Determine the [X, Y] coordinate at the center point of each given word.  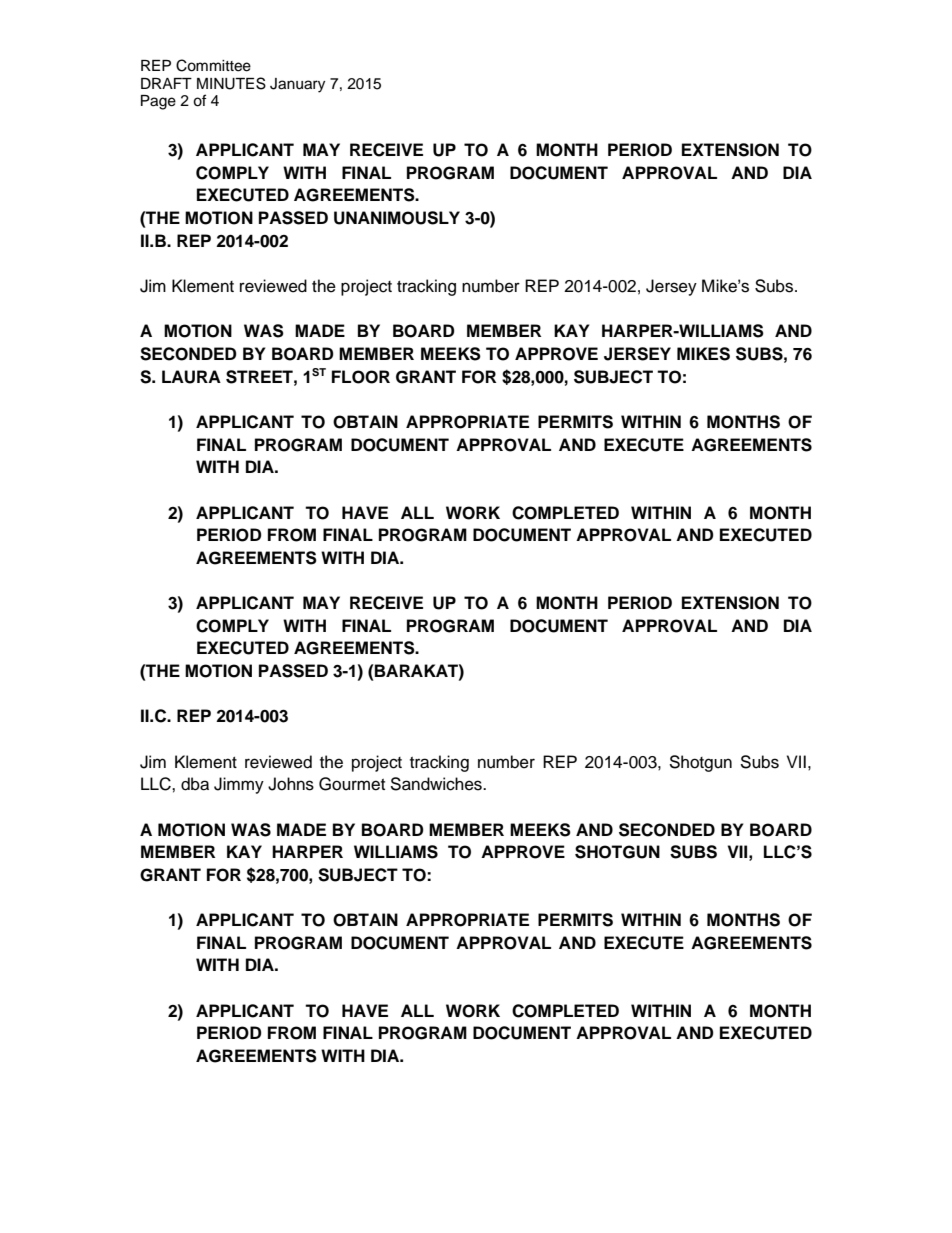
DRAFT [166, 83]
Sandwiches [437, 784]
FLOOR [361, 377]
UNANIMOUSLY [397, 218]
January [297, 85]
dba [195, 784]
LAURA [191, 377]
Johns [291, 784]
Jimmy [239, 785]
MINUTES [231, 83]
